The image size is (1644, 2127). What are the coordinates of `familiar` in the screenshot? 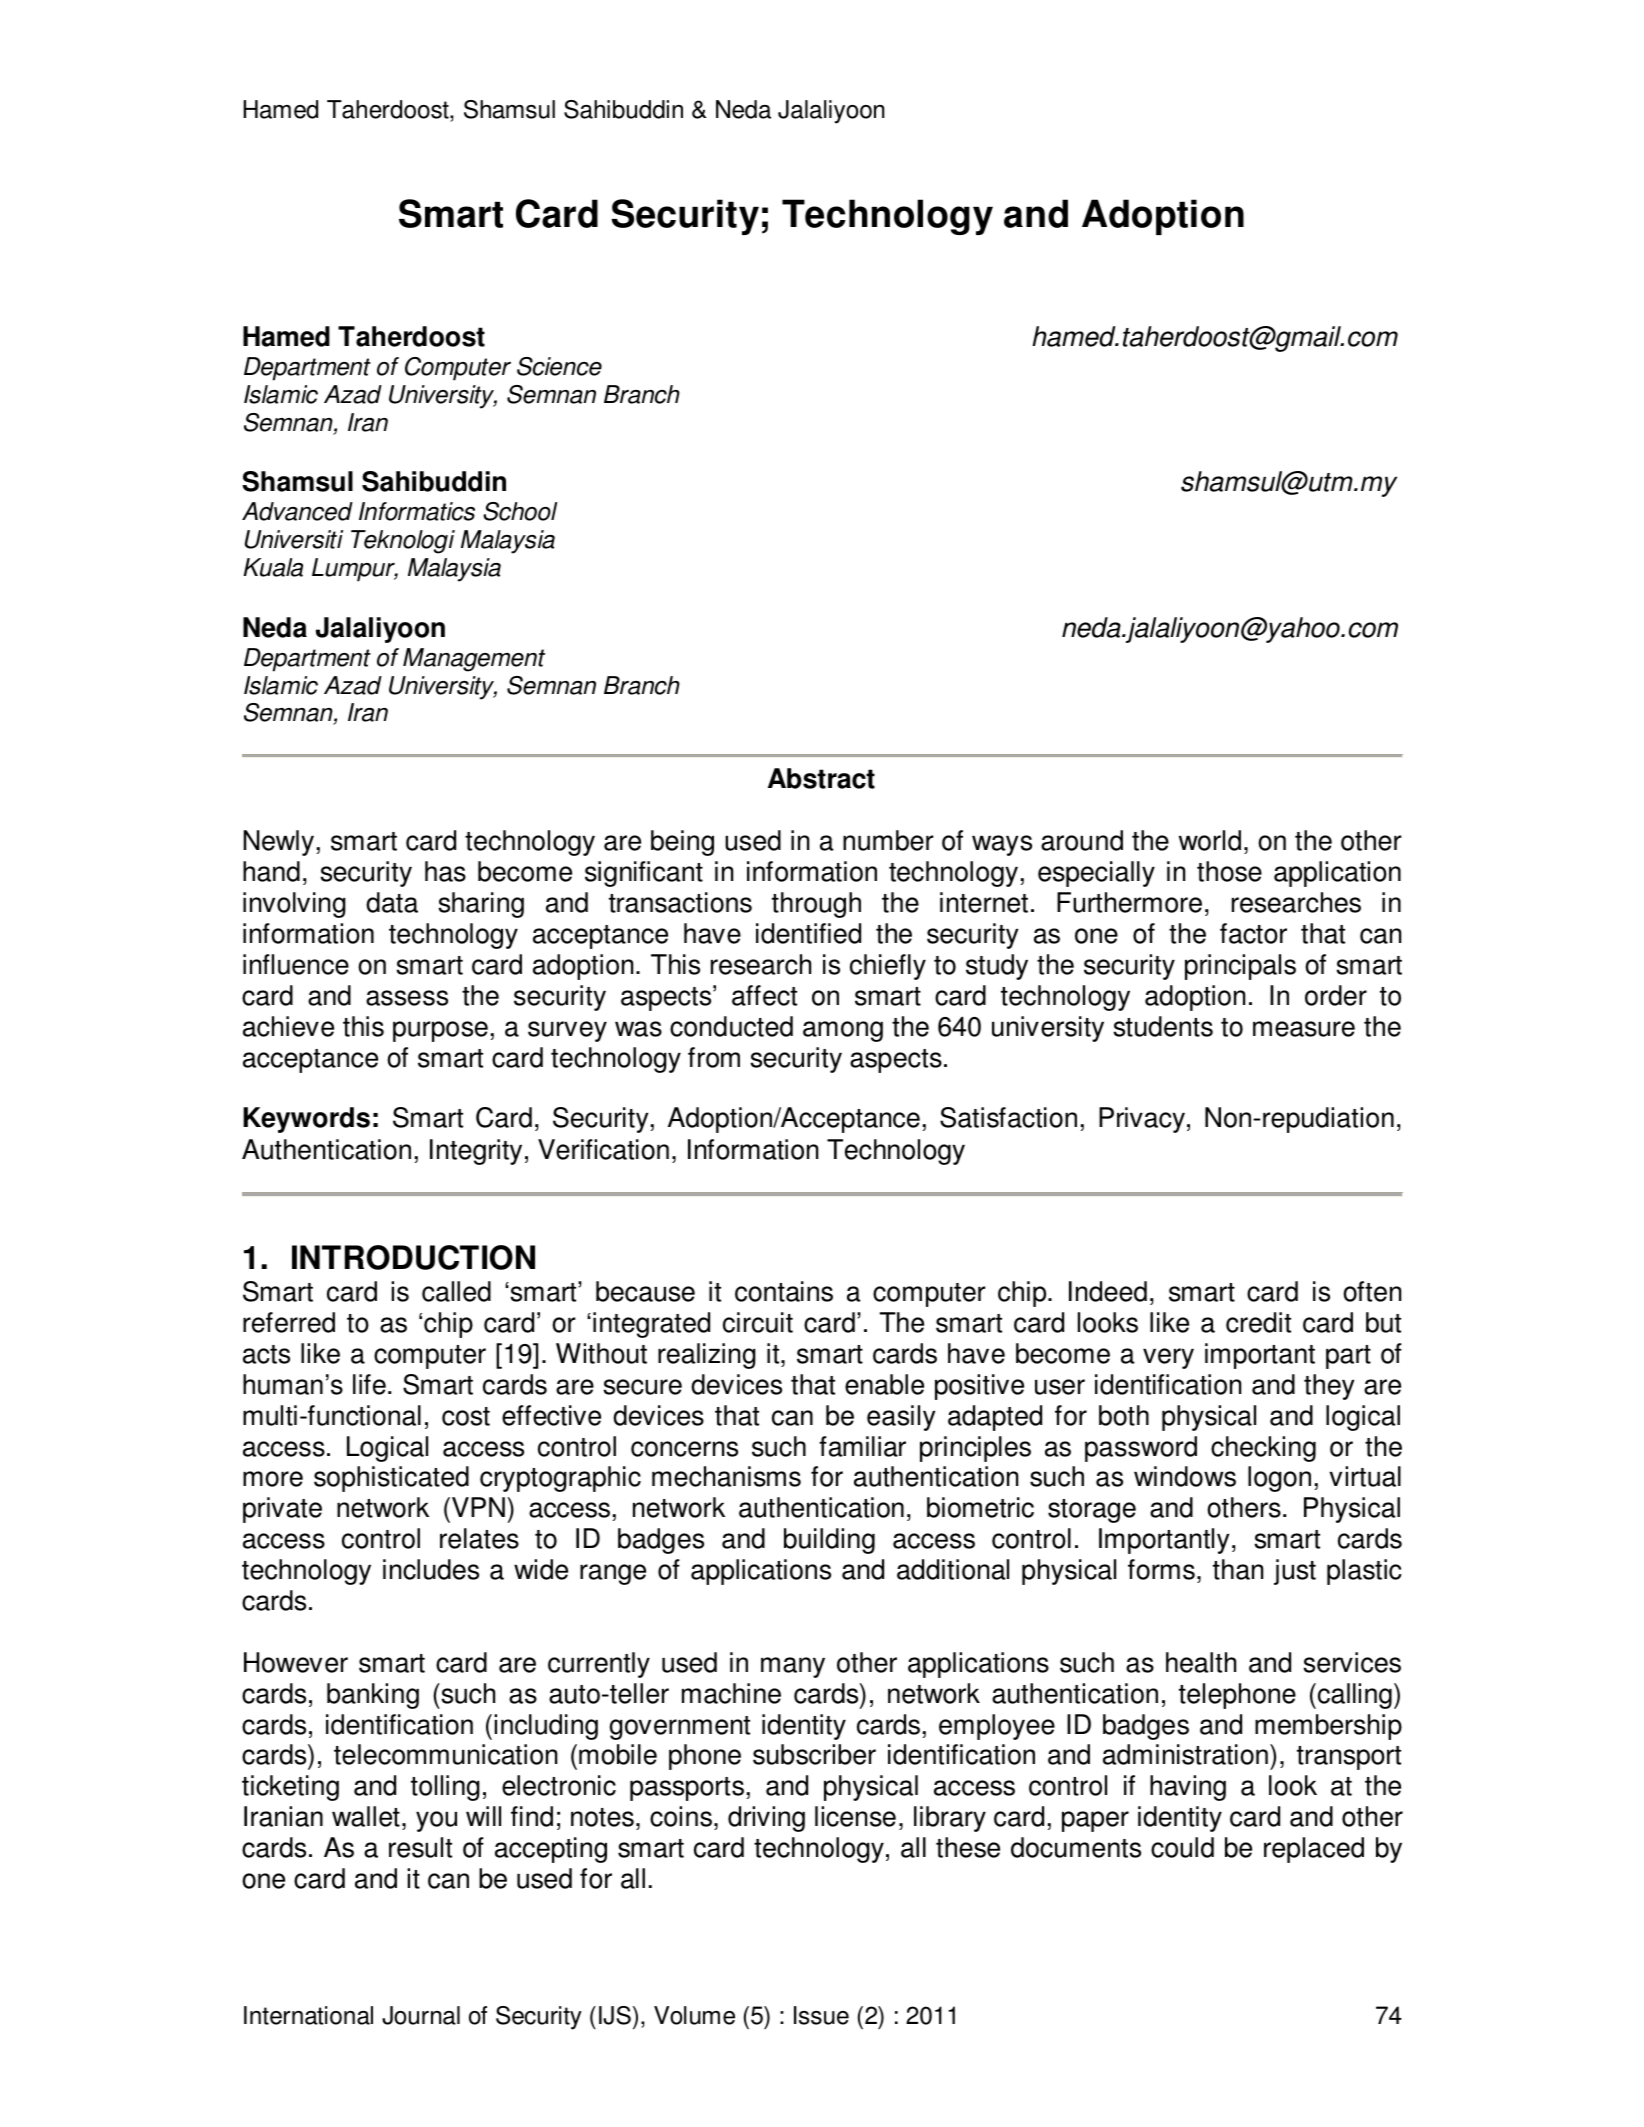 It's located at (862, 1446).
